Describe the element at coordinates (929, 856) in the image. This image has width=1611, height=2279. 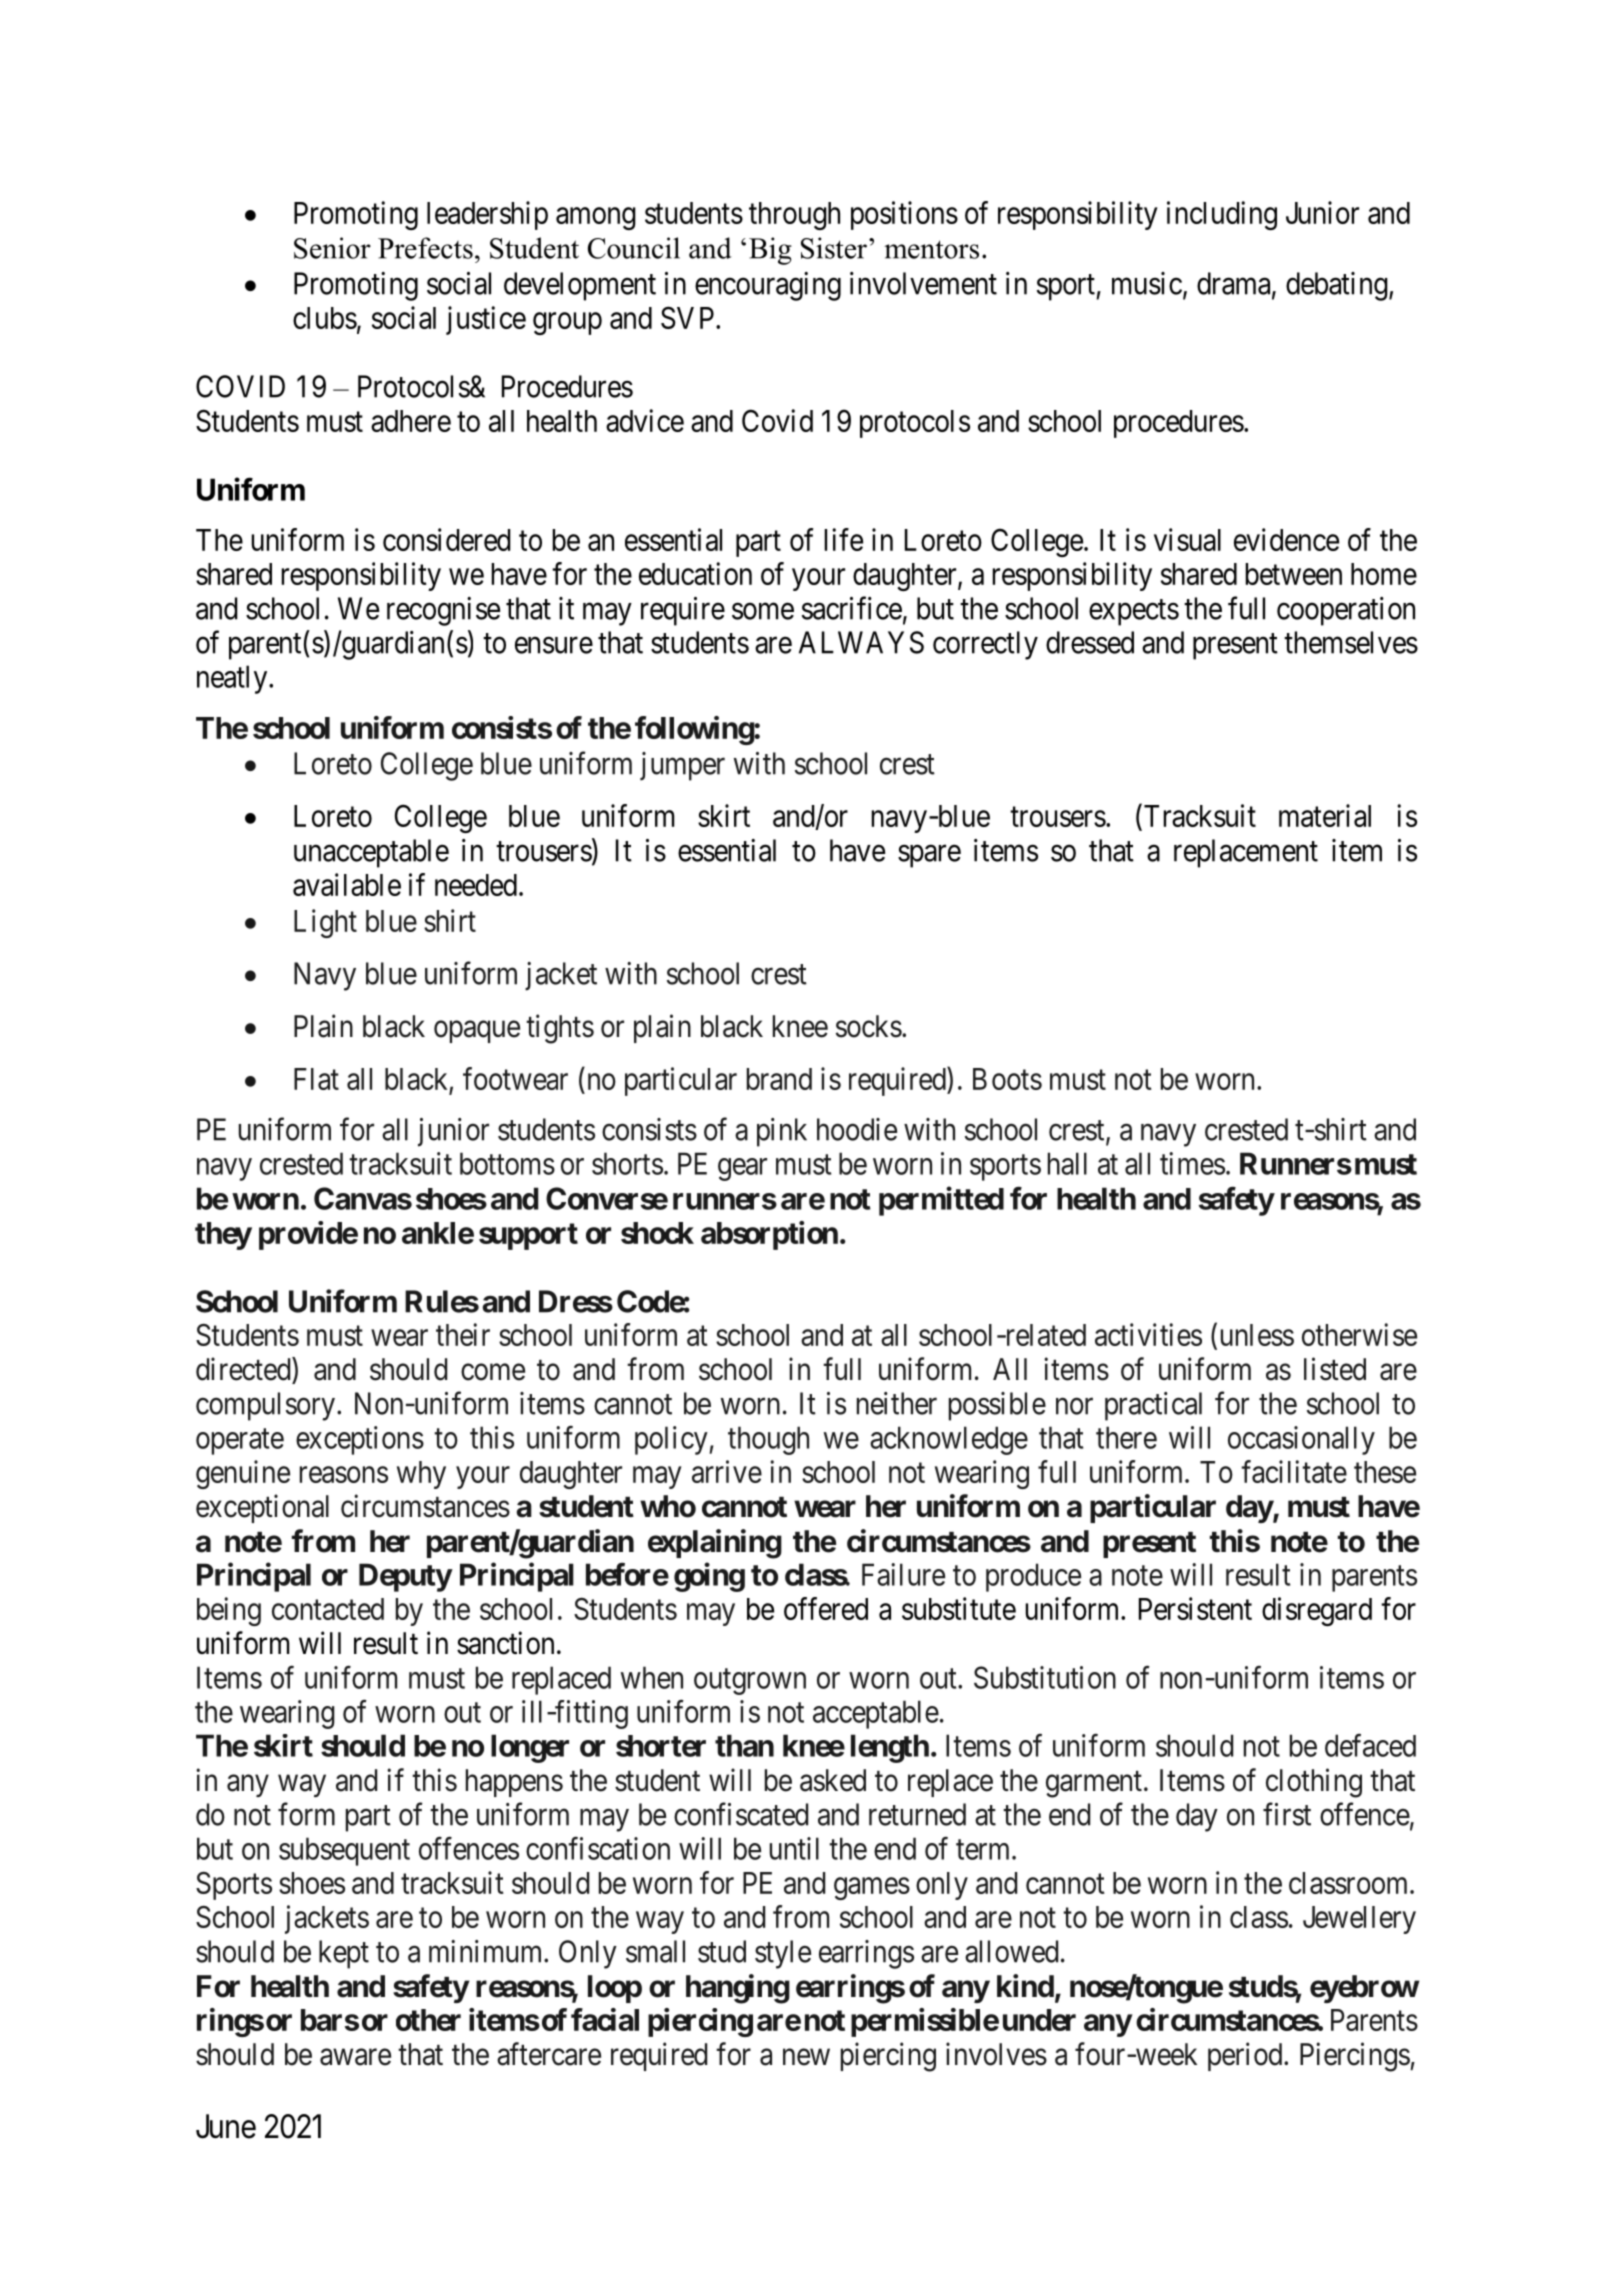
I see `spare` at that location.
